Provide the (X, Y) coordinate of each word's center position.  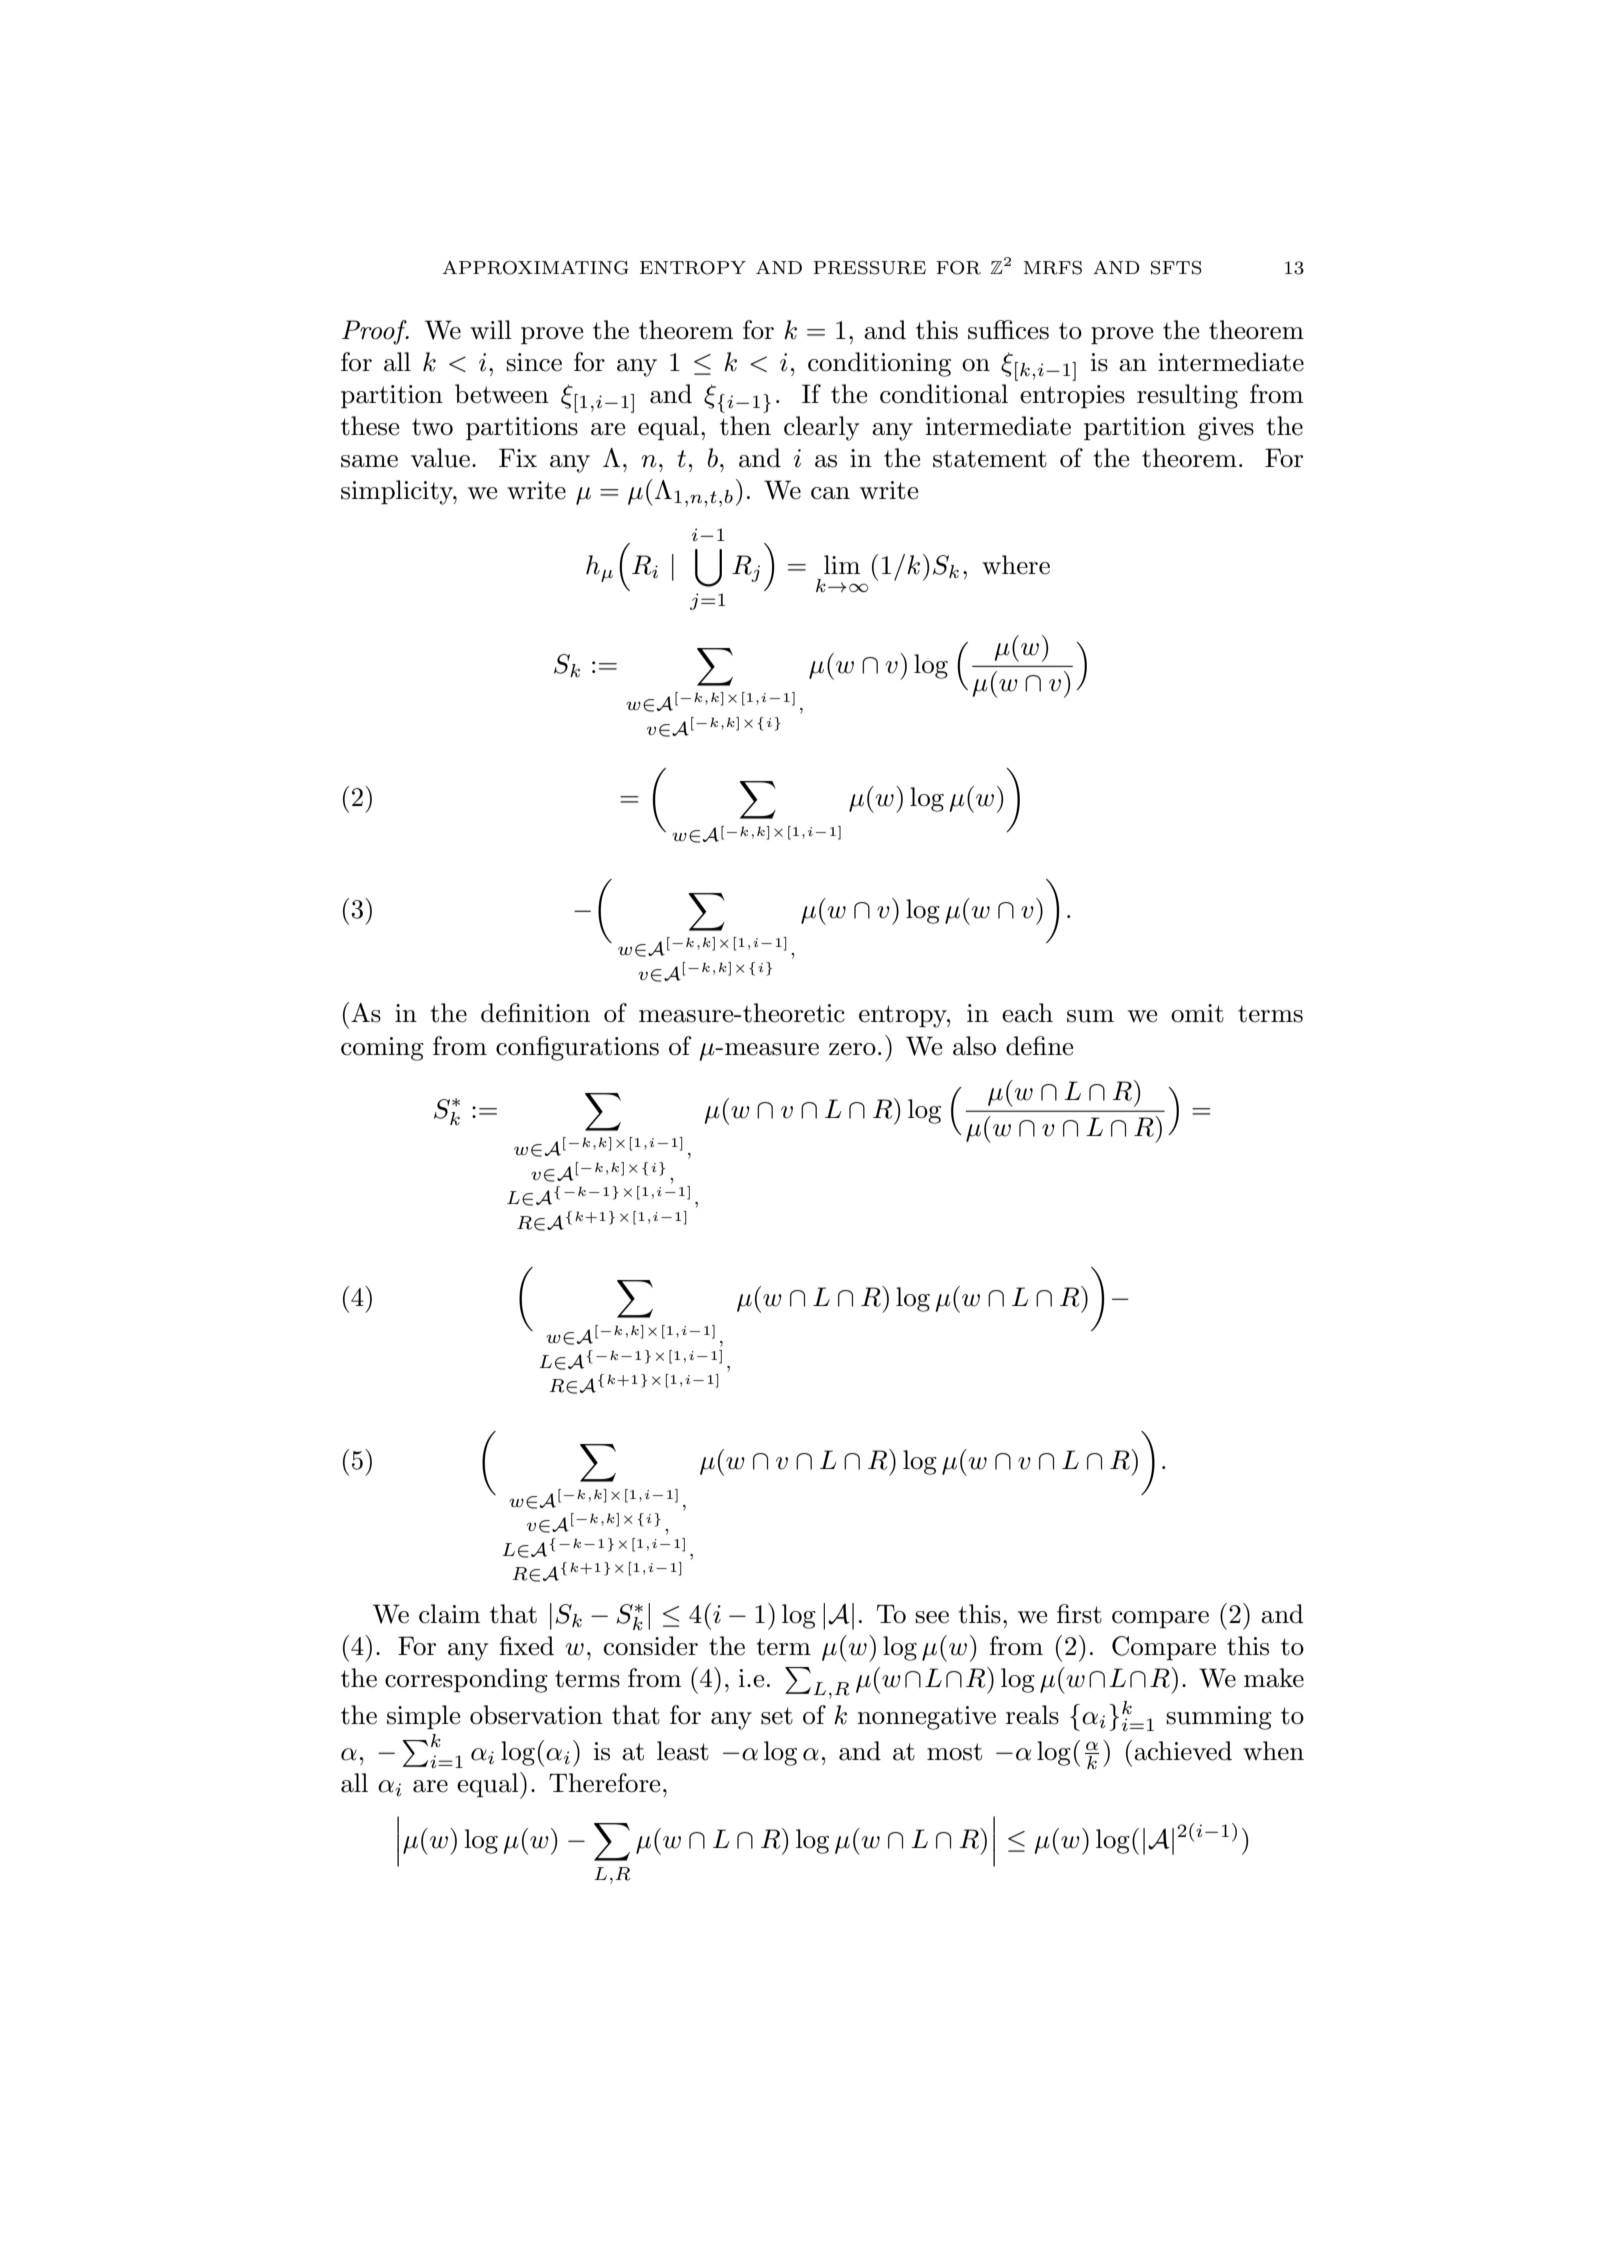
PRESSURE (869, 268)
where (1016, 565)
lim (842, 564)
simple (423, 1717)
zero (852, 1049)
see (932, 1617)
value (440, 458)
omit (1197, 1013)
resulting (1187, 396)
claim (449, 1614)
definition (535, 1013)
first (1079, 1614)
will (491, 329)
